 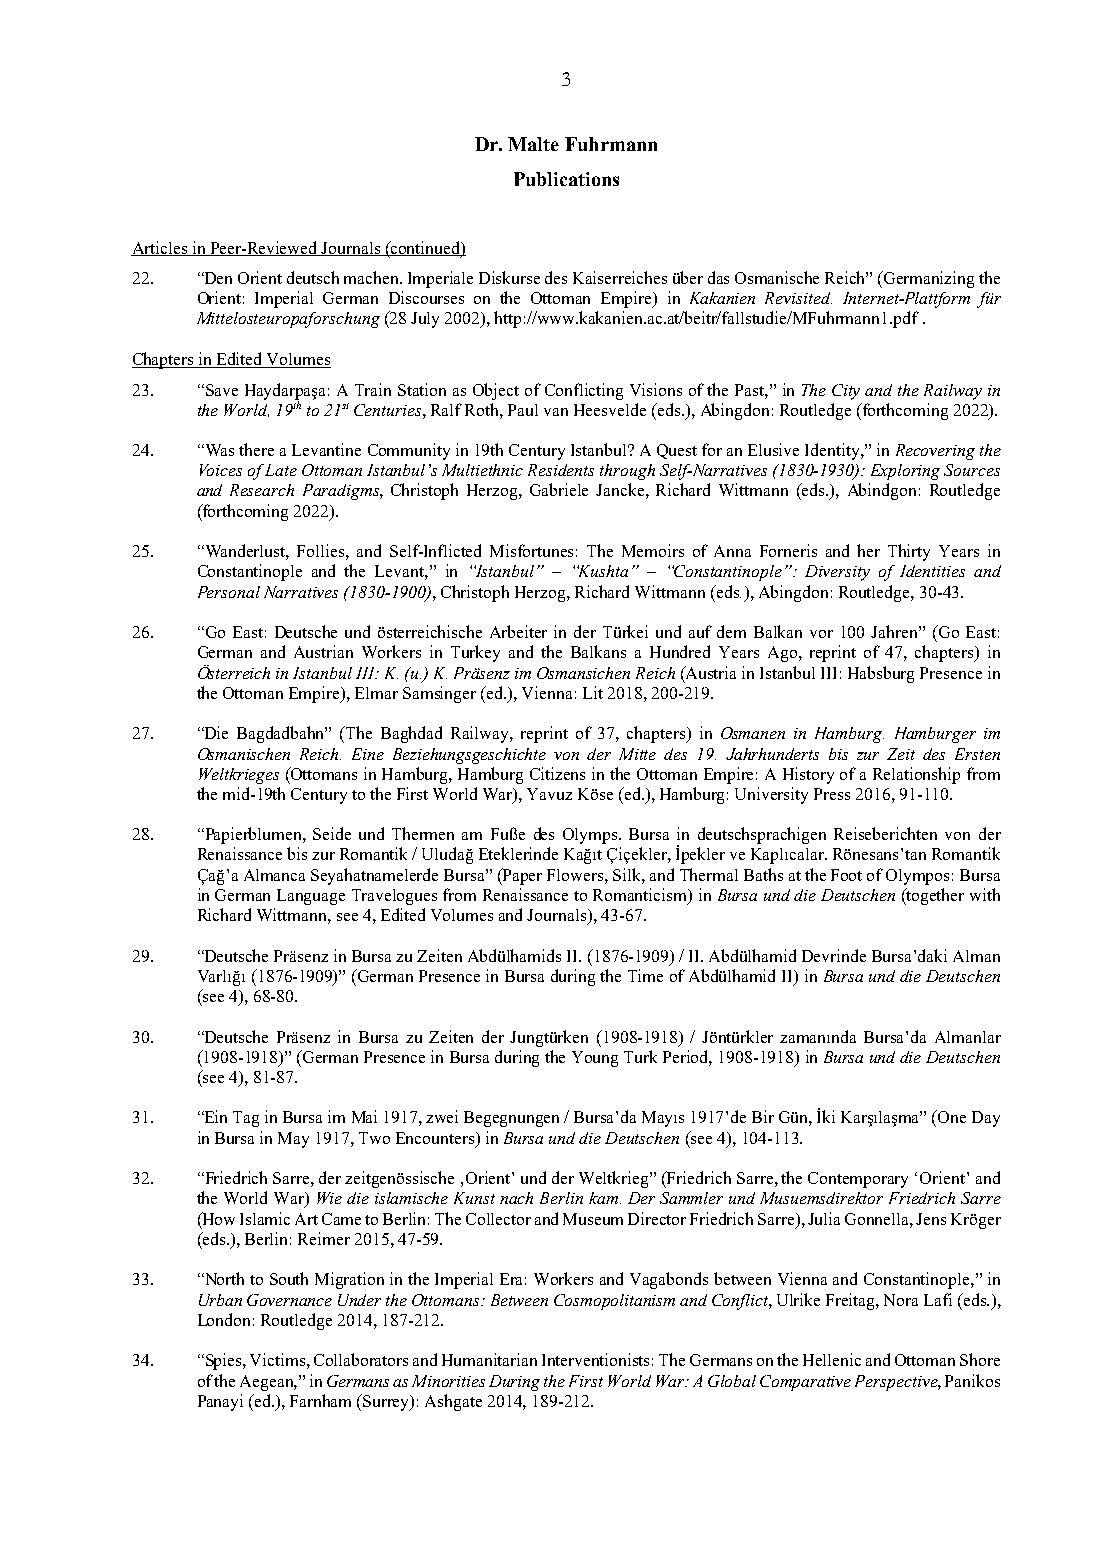 I want to click on Revisited, so click(x=798, y=298).
